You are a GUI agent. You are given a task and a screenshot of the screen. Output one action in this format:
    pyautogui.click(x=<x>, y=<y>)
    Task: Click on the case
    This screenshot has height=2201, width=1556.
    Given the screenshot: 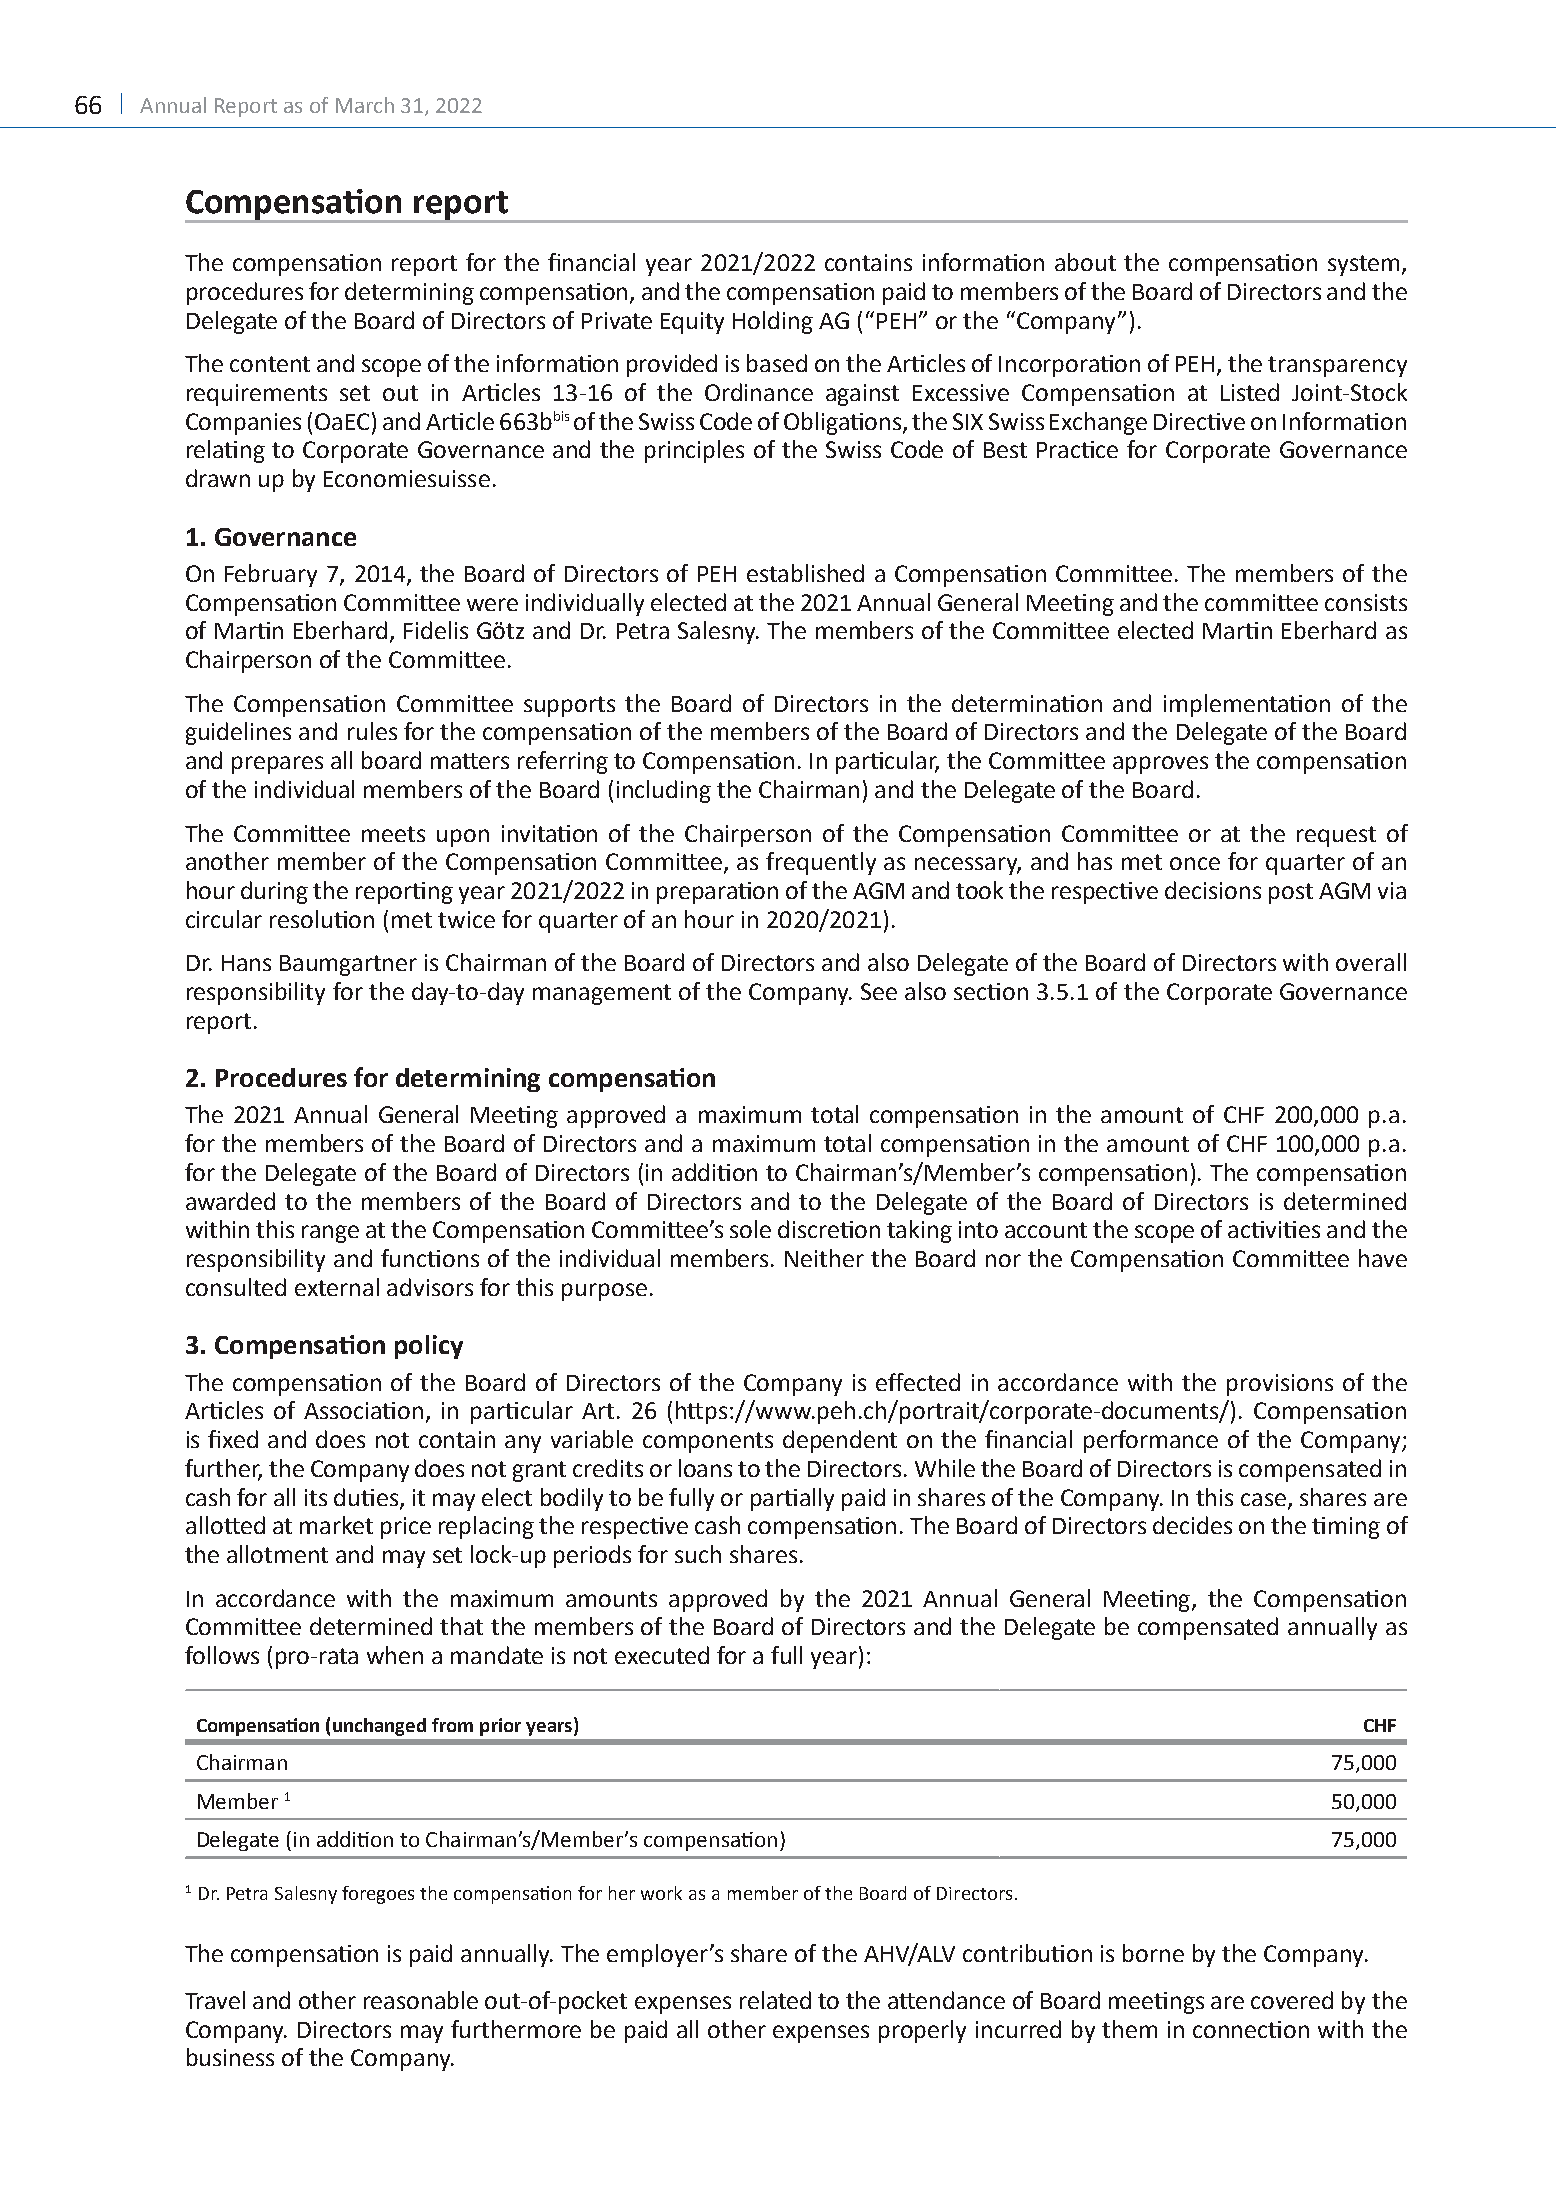 What is the action you would take?
    pyautogui.click(x=1265, y=1500)
